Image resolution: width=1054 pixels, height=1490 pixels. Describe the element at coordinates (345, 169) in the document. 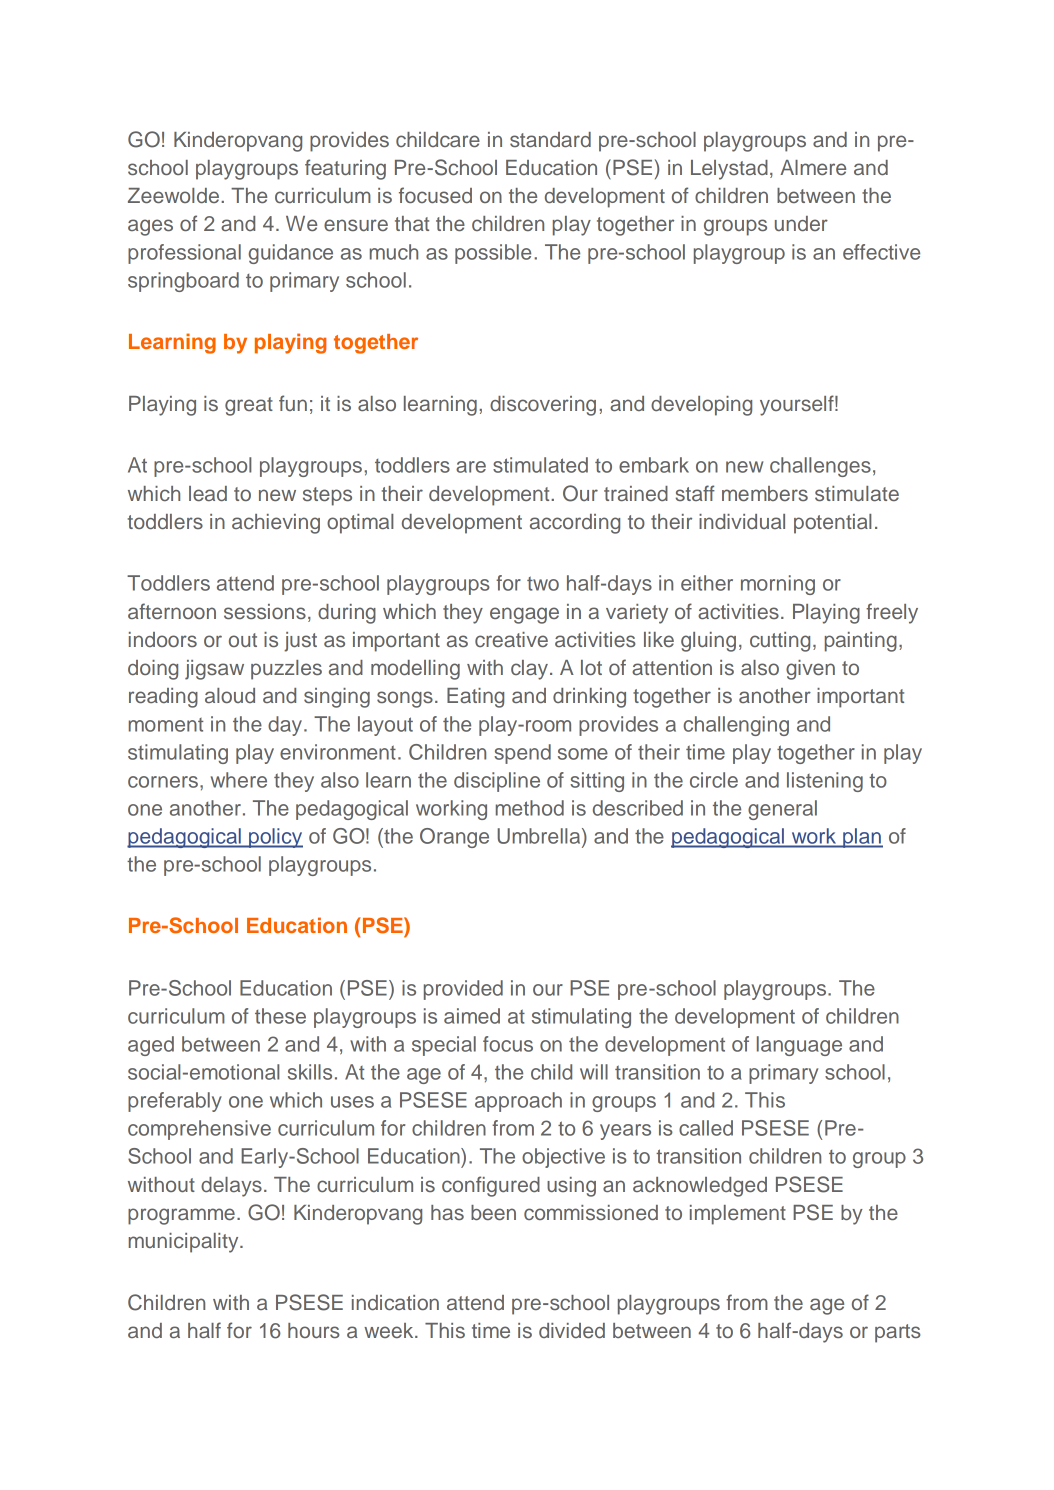

I see `featuring` at that location.
